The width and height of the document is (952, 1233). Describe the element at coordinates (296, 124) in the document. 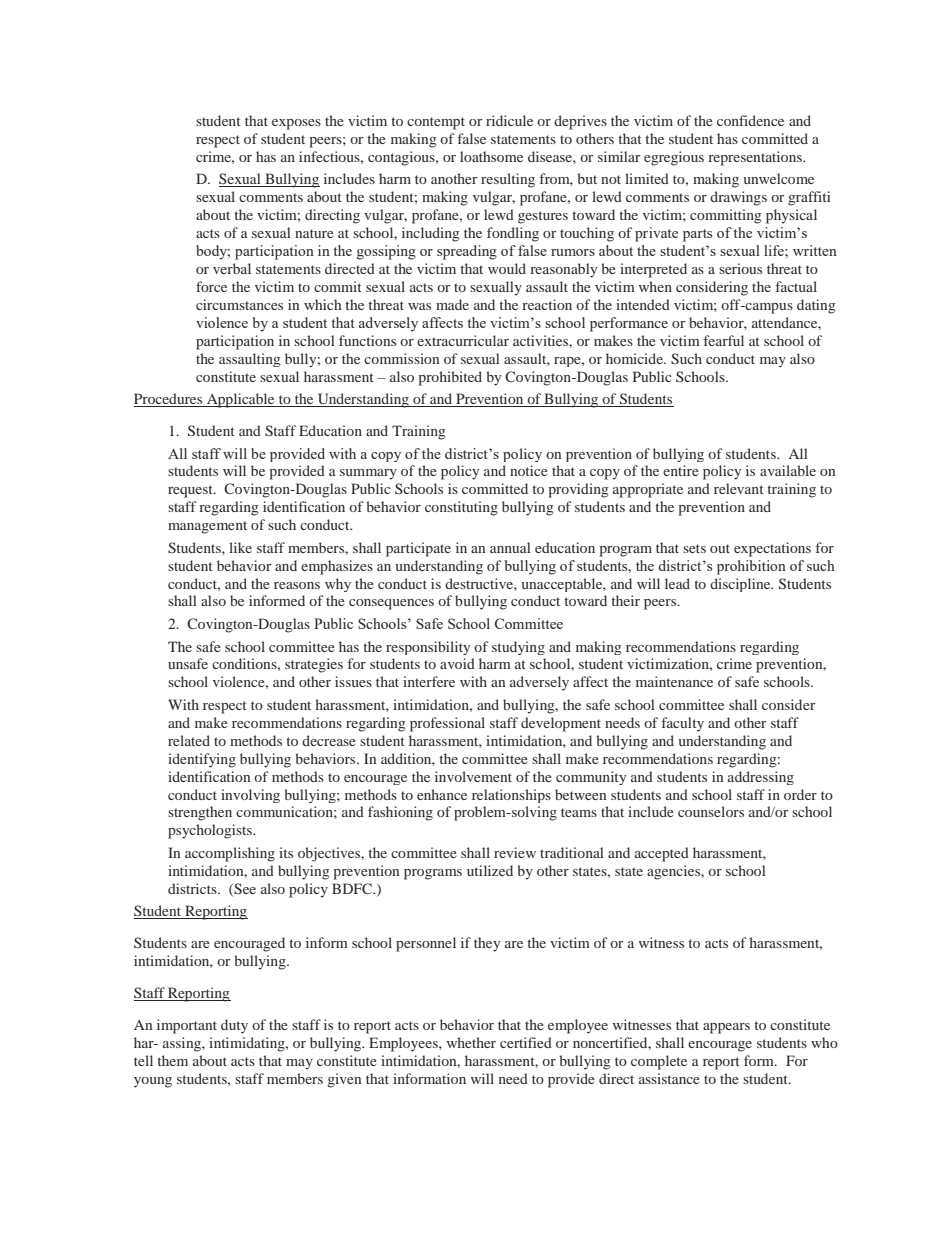

I see `exposes` at that location.
